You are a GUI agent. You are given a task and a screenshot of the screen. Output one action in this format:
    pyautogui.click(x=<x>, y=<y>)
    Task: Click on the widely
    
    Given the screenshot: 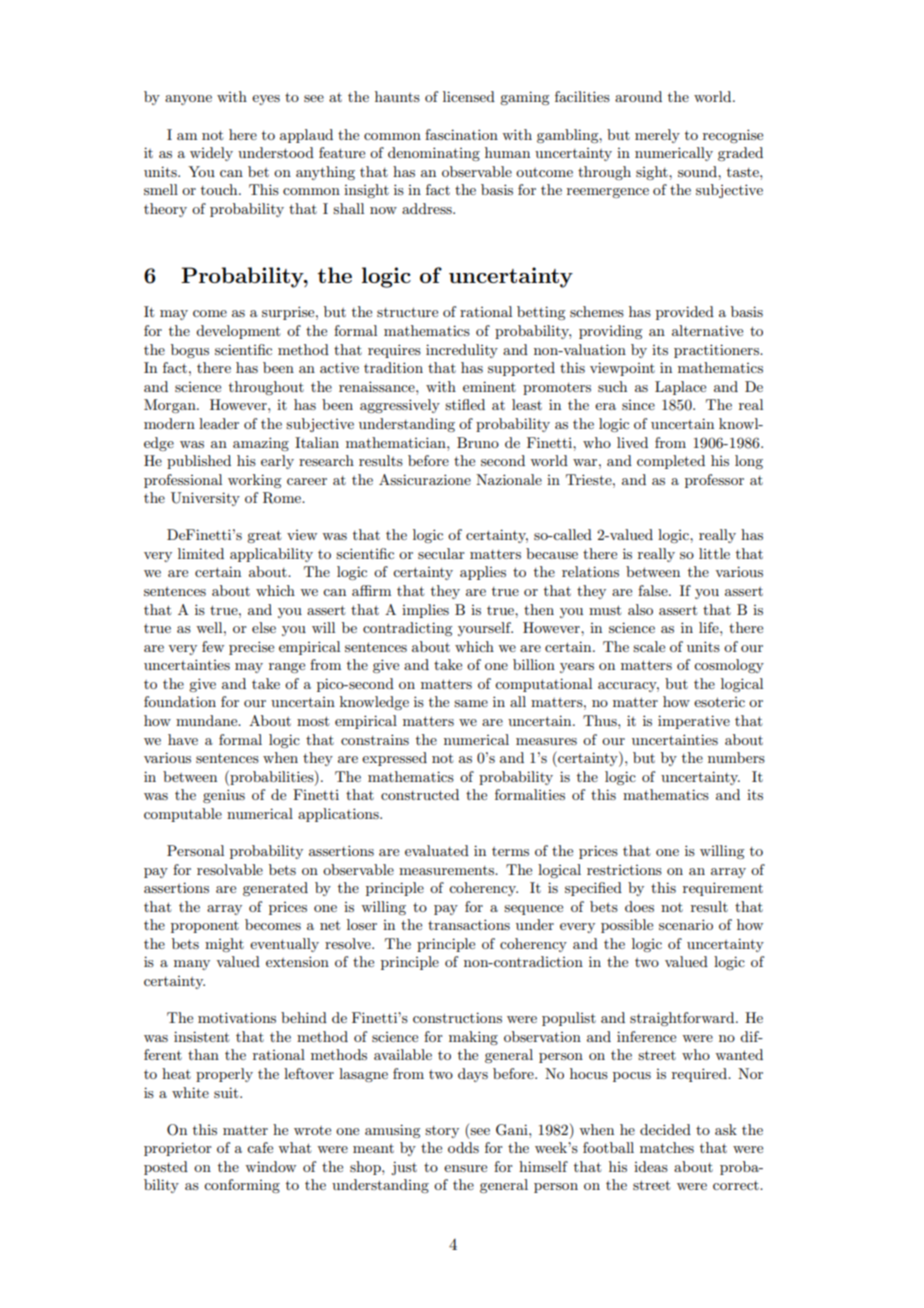 What is the action you would take?
    pyautogui.click(x=211, y=154)
